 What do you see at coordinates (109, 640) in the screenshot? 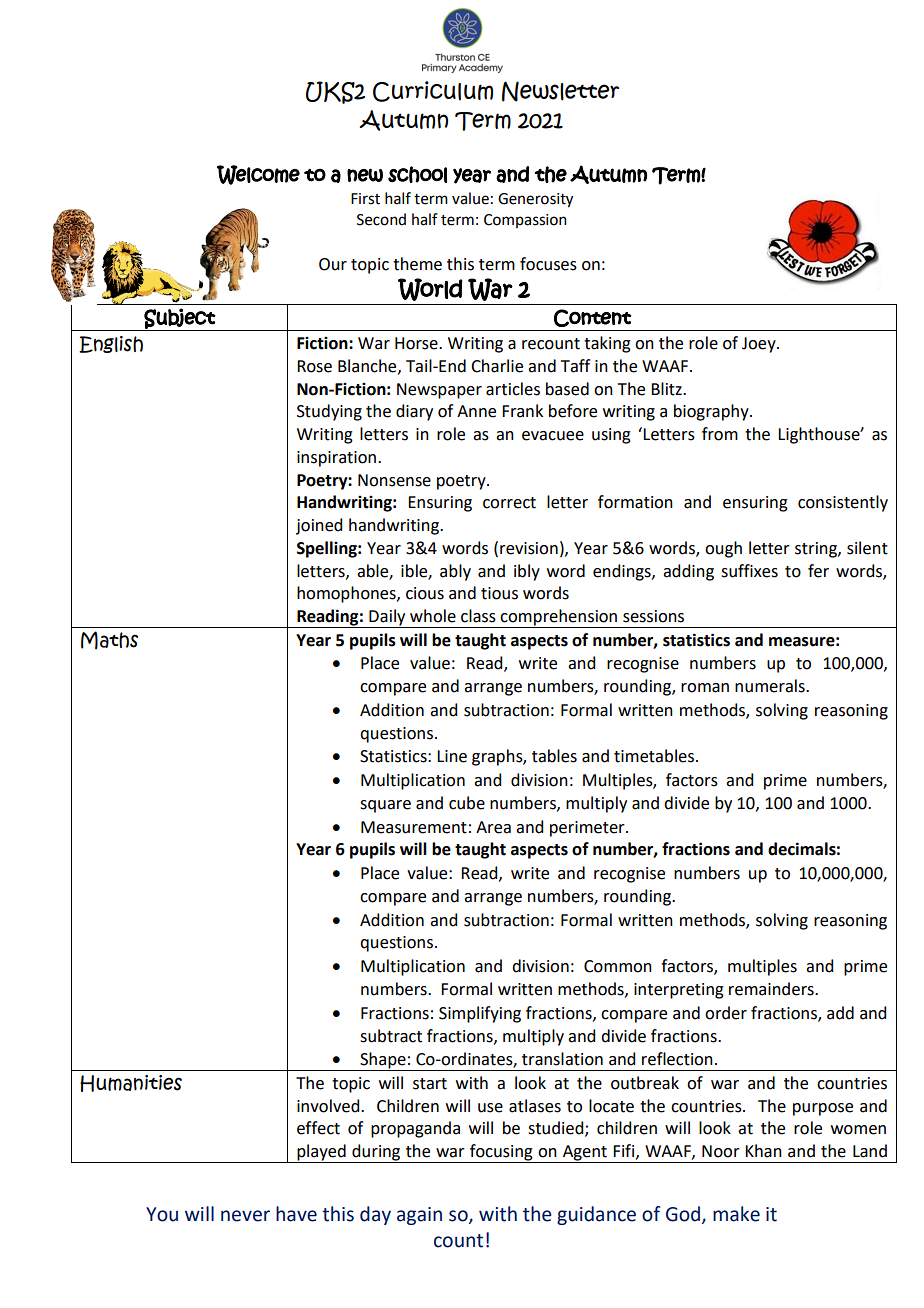
I see `Maths` at bounding box center [109, 640].
